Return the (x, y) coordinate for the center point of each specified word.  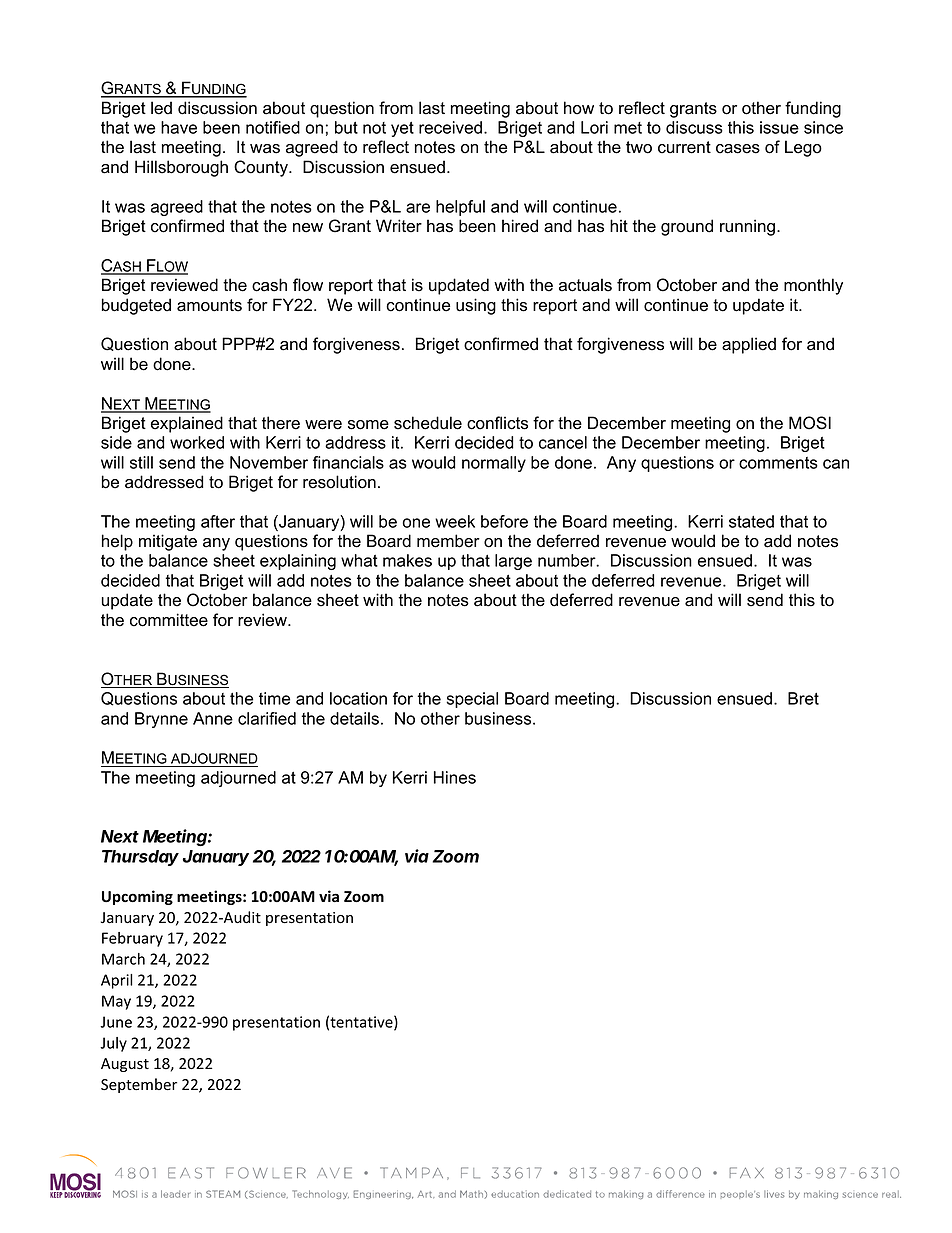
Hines (455, 777)
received (450, 127)
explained (187, 424)
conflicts (497, 423)
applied (749, 345)
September (139, 1085)
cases (738, 149)
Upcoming (137, 897)
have (179, 127)
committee (169, 620)
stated (751, 521)
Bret (803, 698)
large (513, 562)
